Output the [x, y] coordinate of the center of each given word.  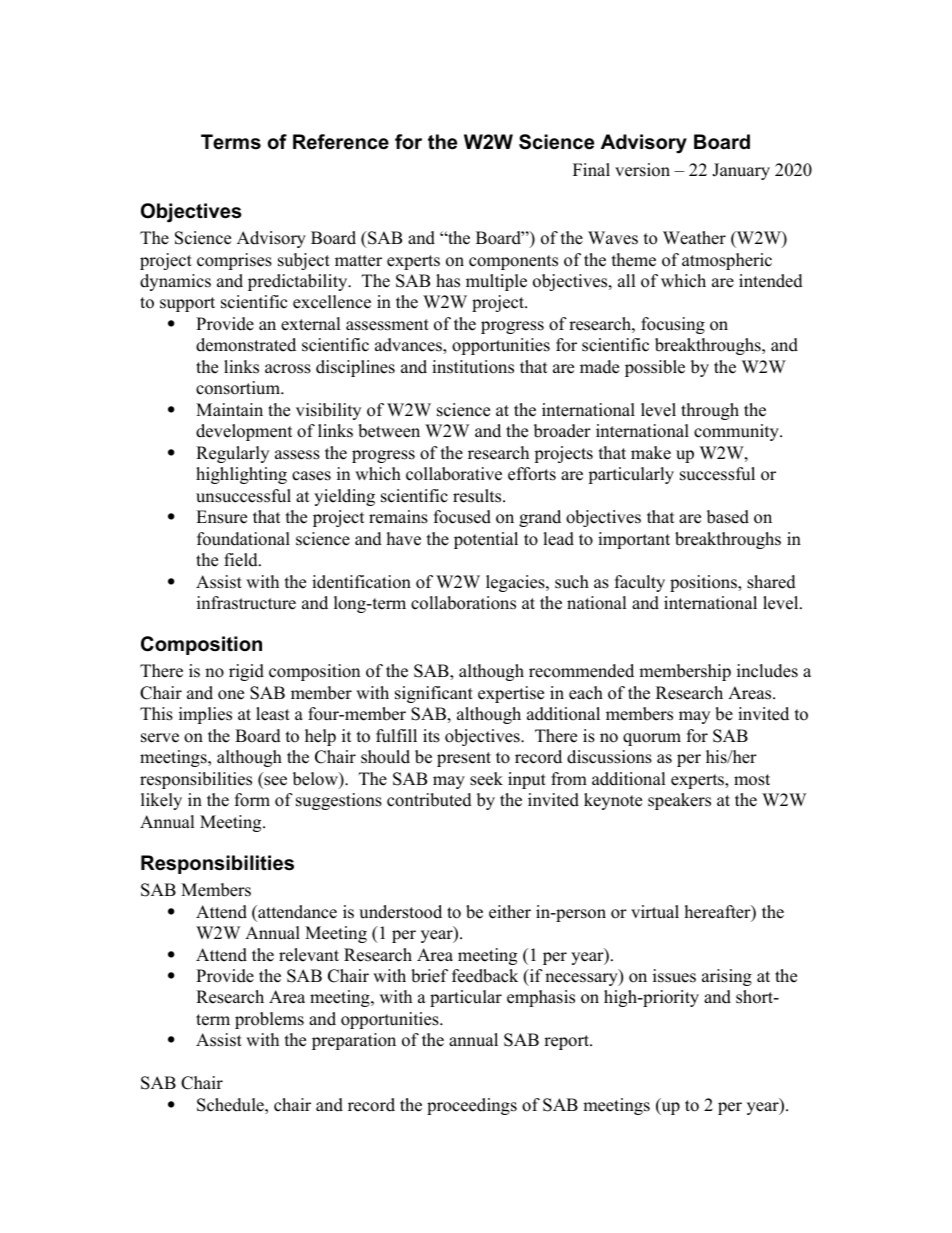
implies [205, 715]
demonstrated [246, 345]
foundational [243, 539]
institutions [473, 367]
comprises [234, 261]
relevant [309, 955]
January [741, 171]
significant [434, 694]
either [510, 912]
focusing [673, 325]
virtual [655, 912]
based [728, 517]
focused [462, 517]
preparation [354, 1041]
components [513, 262]
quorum [652, 739]
